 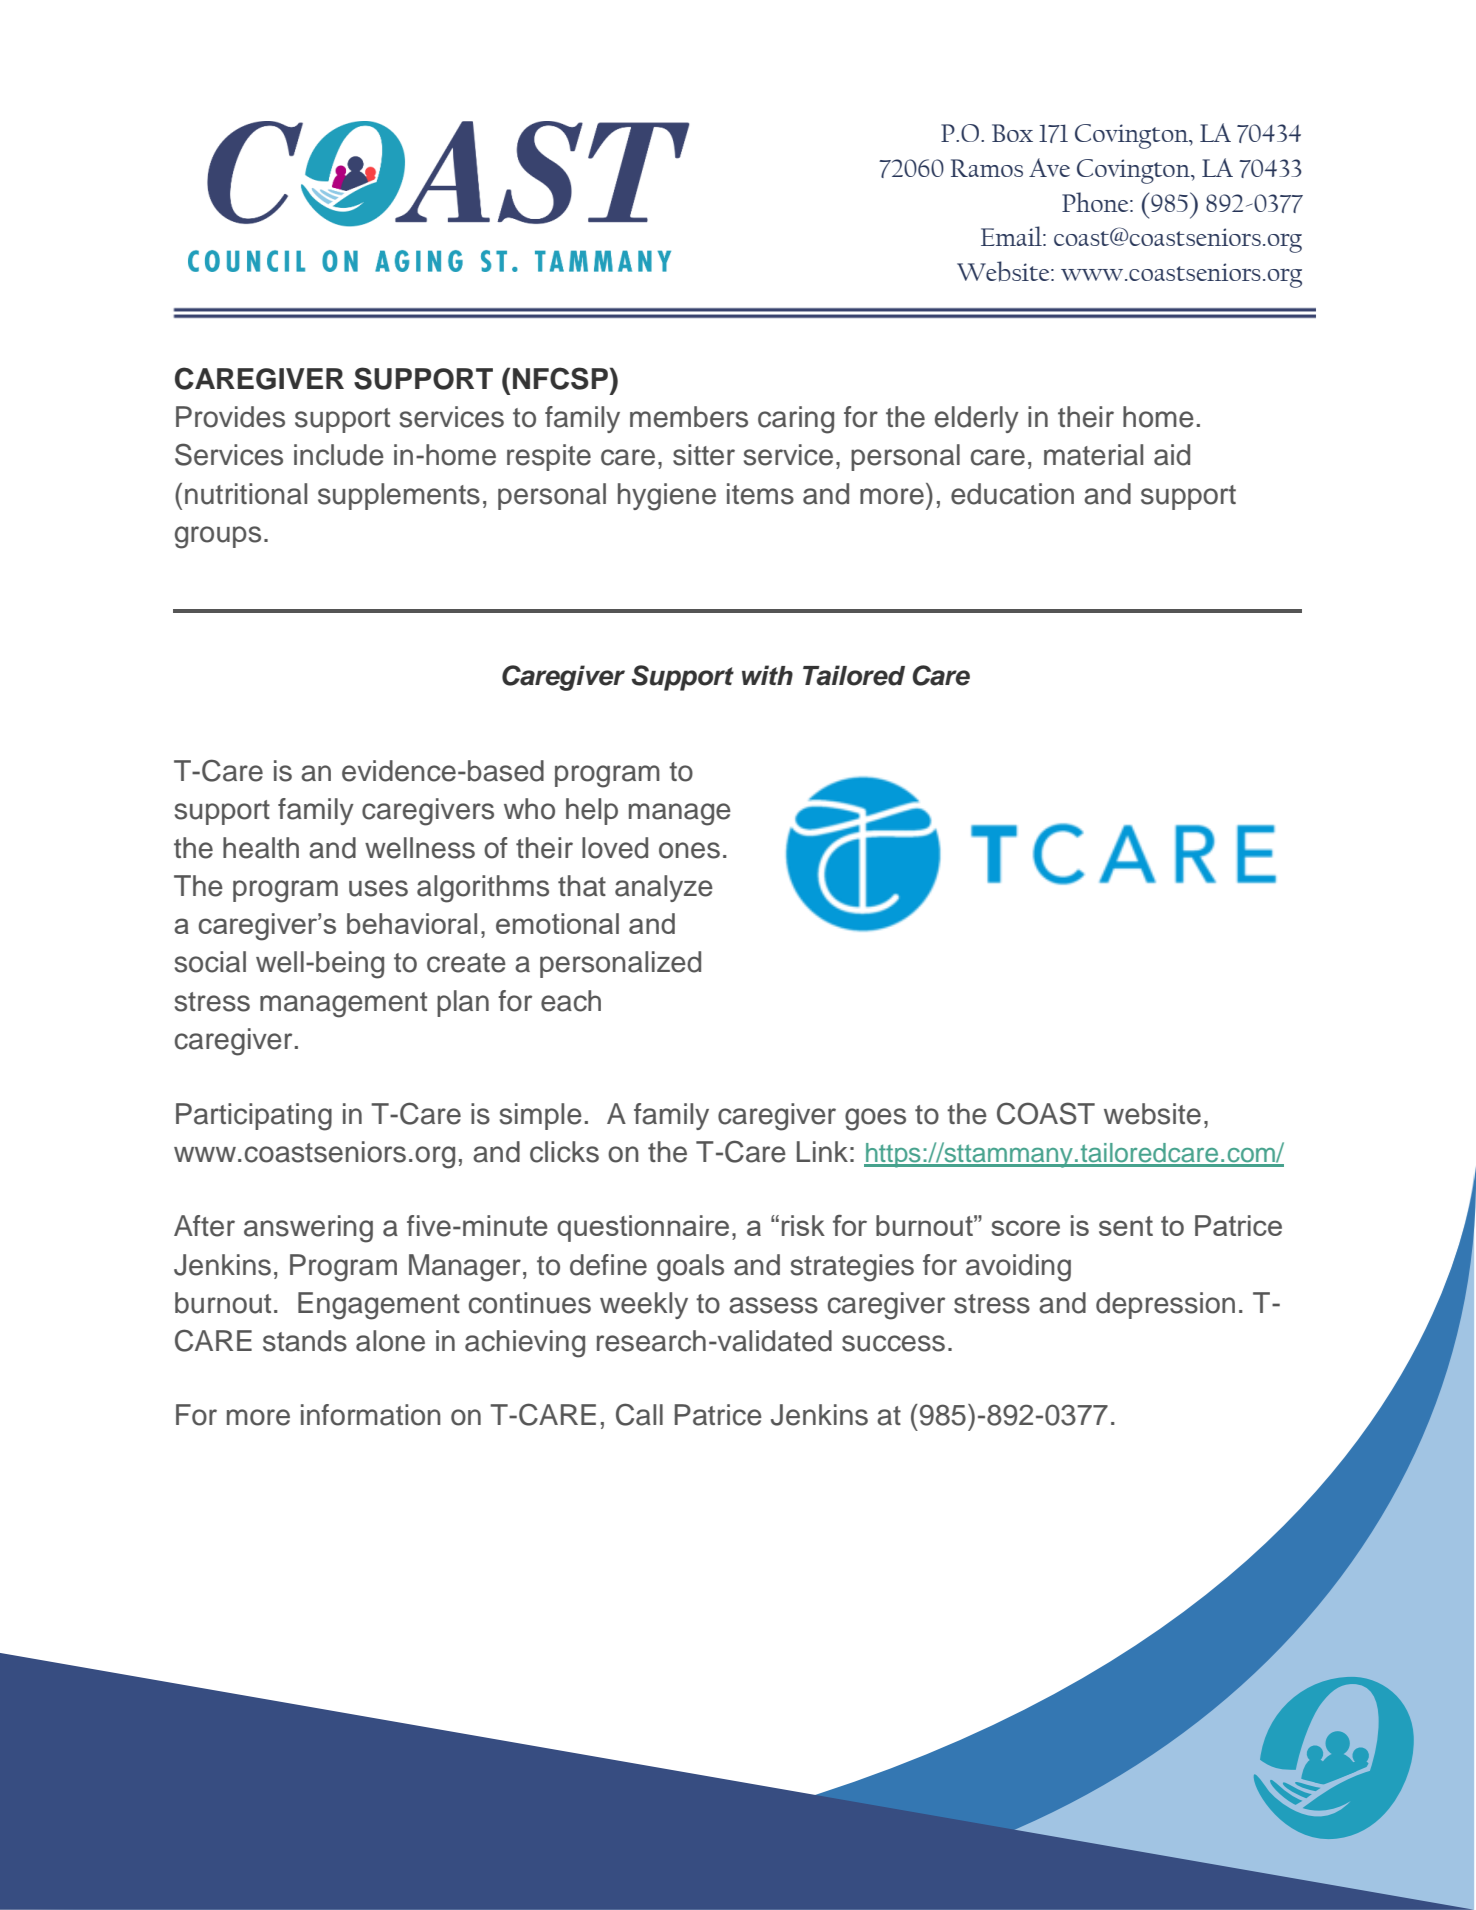 What do you see at coordinates (875, 1119) in the screenshot?
I see `goes` at bounding box center [875, 1119].
